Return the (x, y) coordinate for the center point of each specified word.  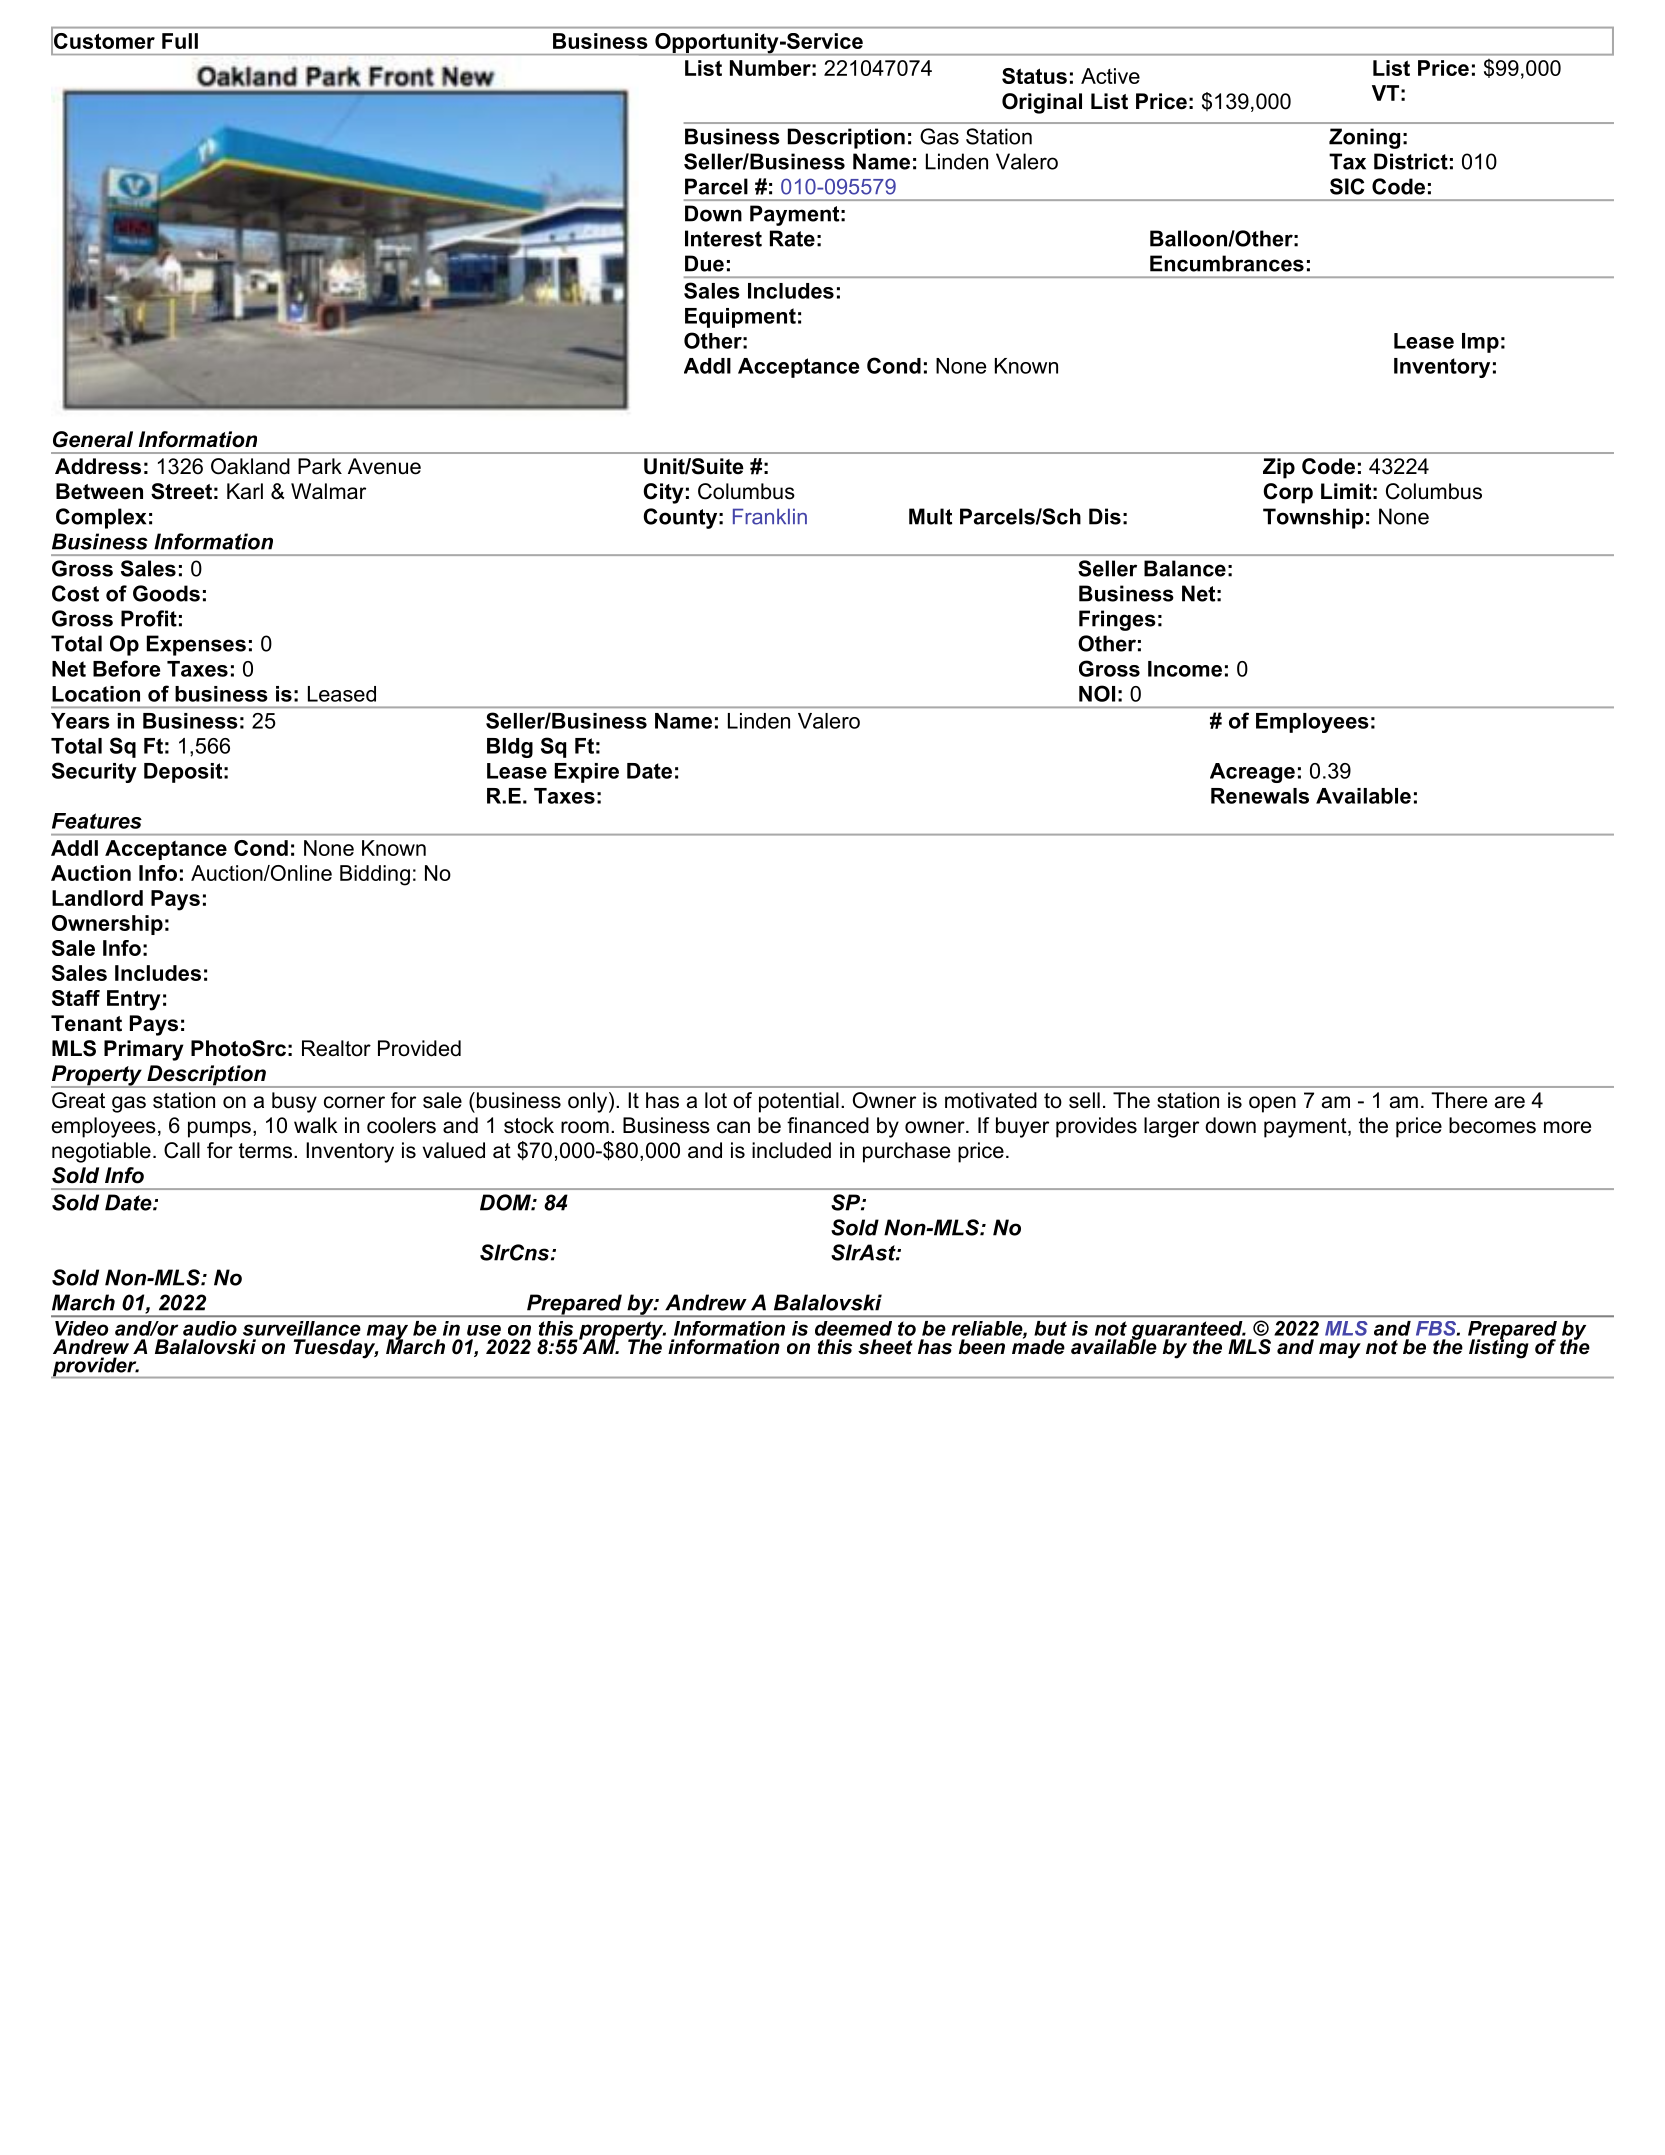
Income (1185, 669)
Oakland (250, 466)
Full (180, 41)
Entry (134, 1000)
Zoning (1364, 138)
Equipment (740, 318)
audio (210, 1328)
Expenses (196, 645)
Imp (1480, 343)
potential (799, 1102)
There (1459, 1100)
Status (1034, 76)
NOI (1097, 693)
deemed (853, 1328)
